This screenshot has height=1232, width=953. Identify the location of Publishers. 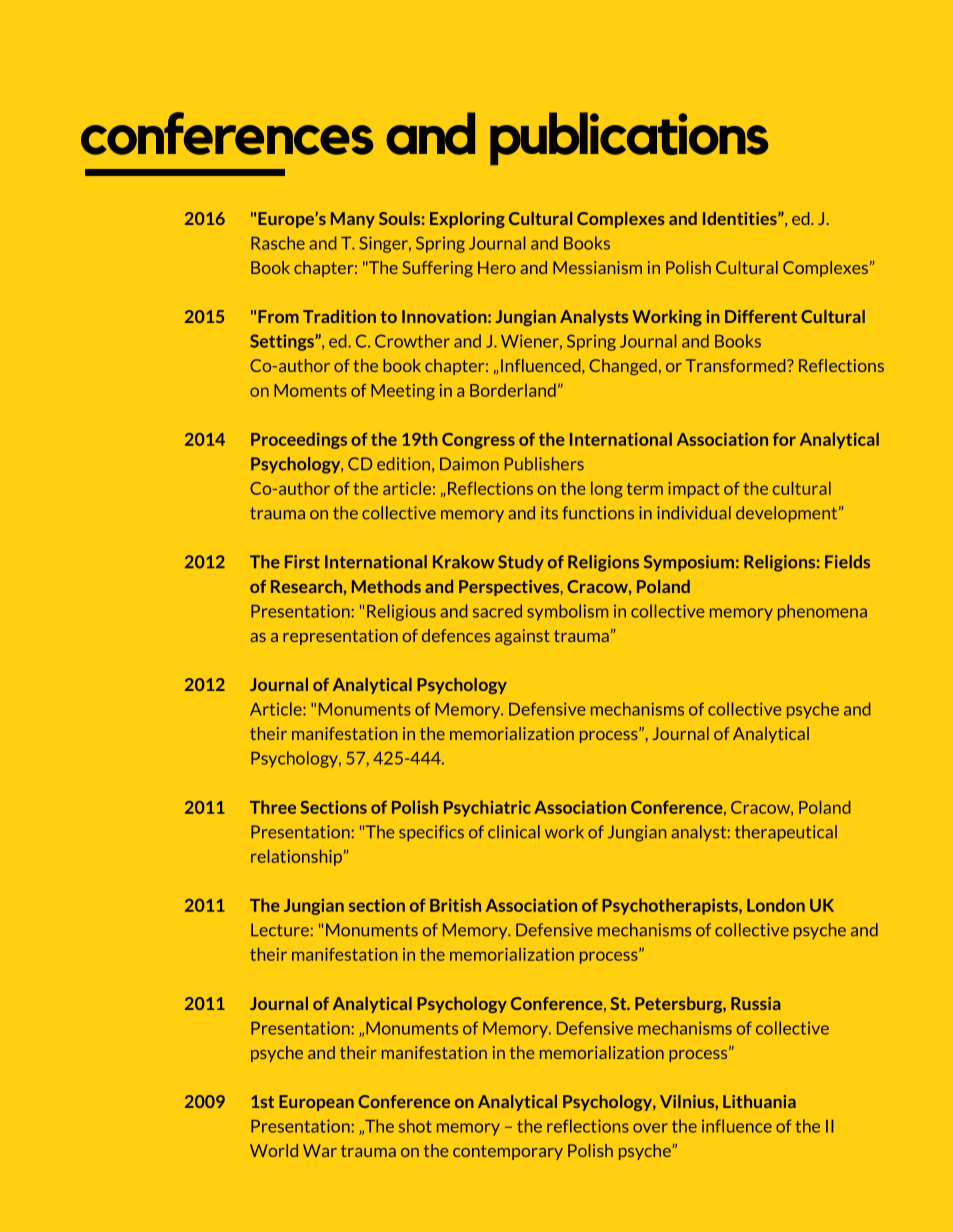
(544, 464).
